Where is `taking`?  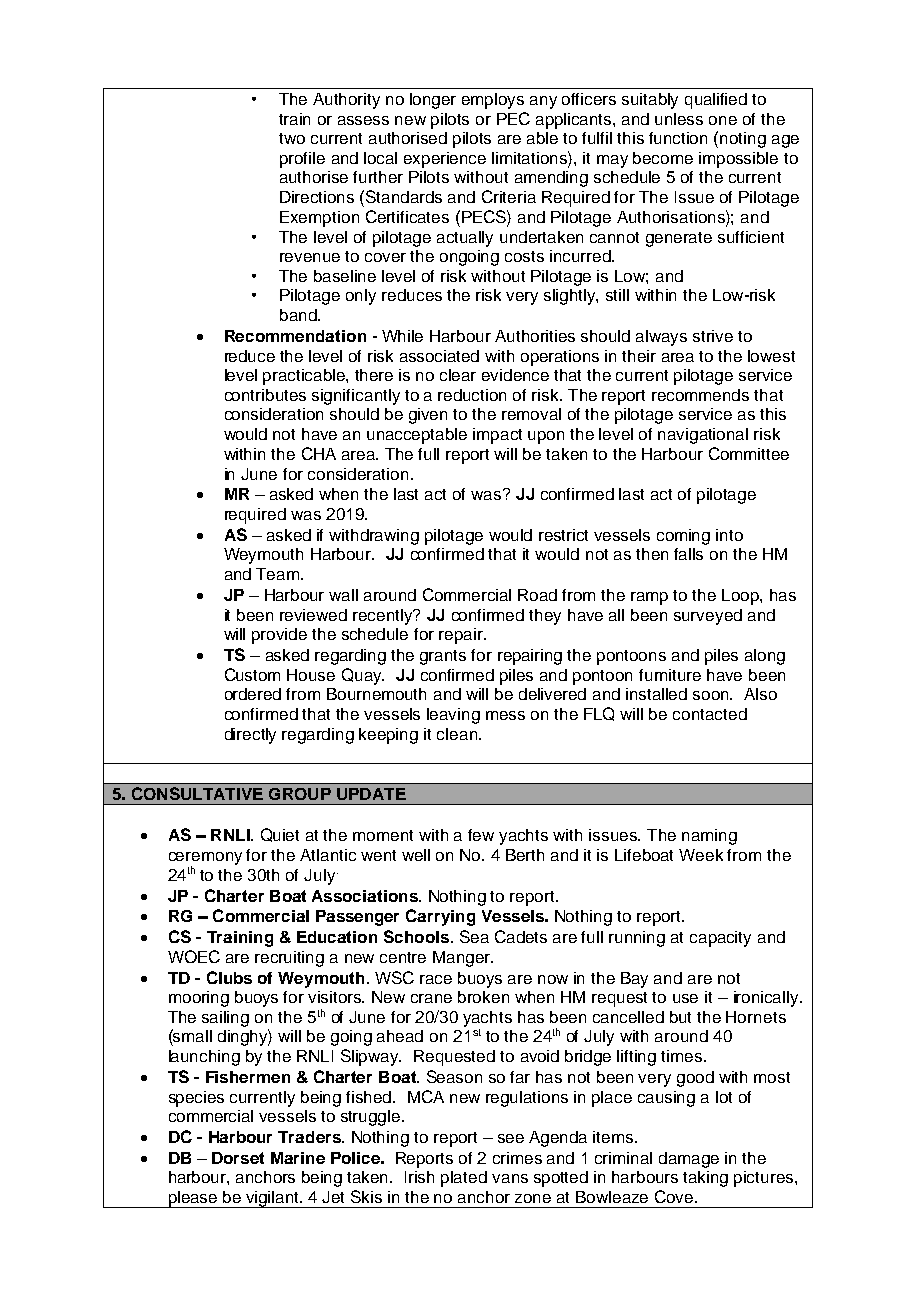
taking is located at coordinates (705, 1179).
